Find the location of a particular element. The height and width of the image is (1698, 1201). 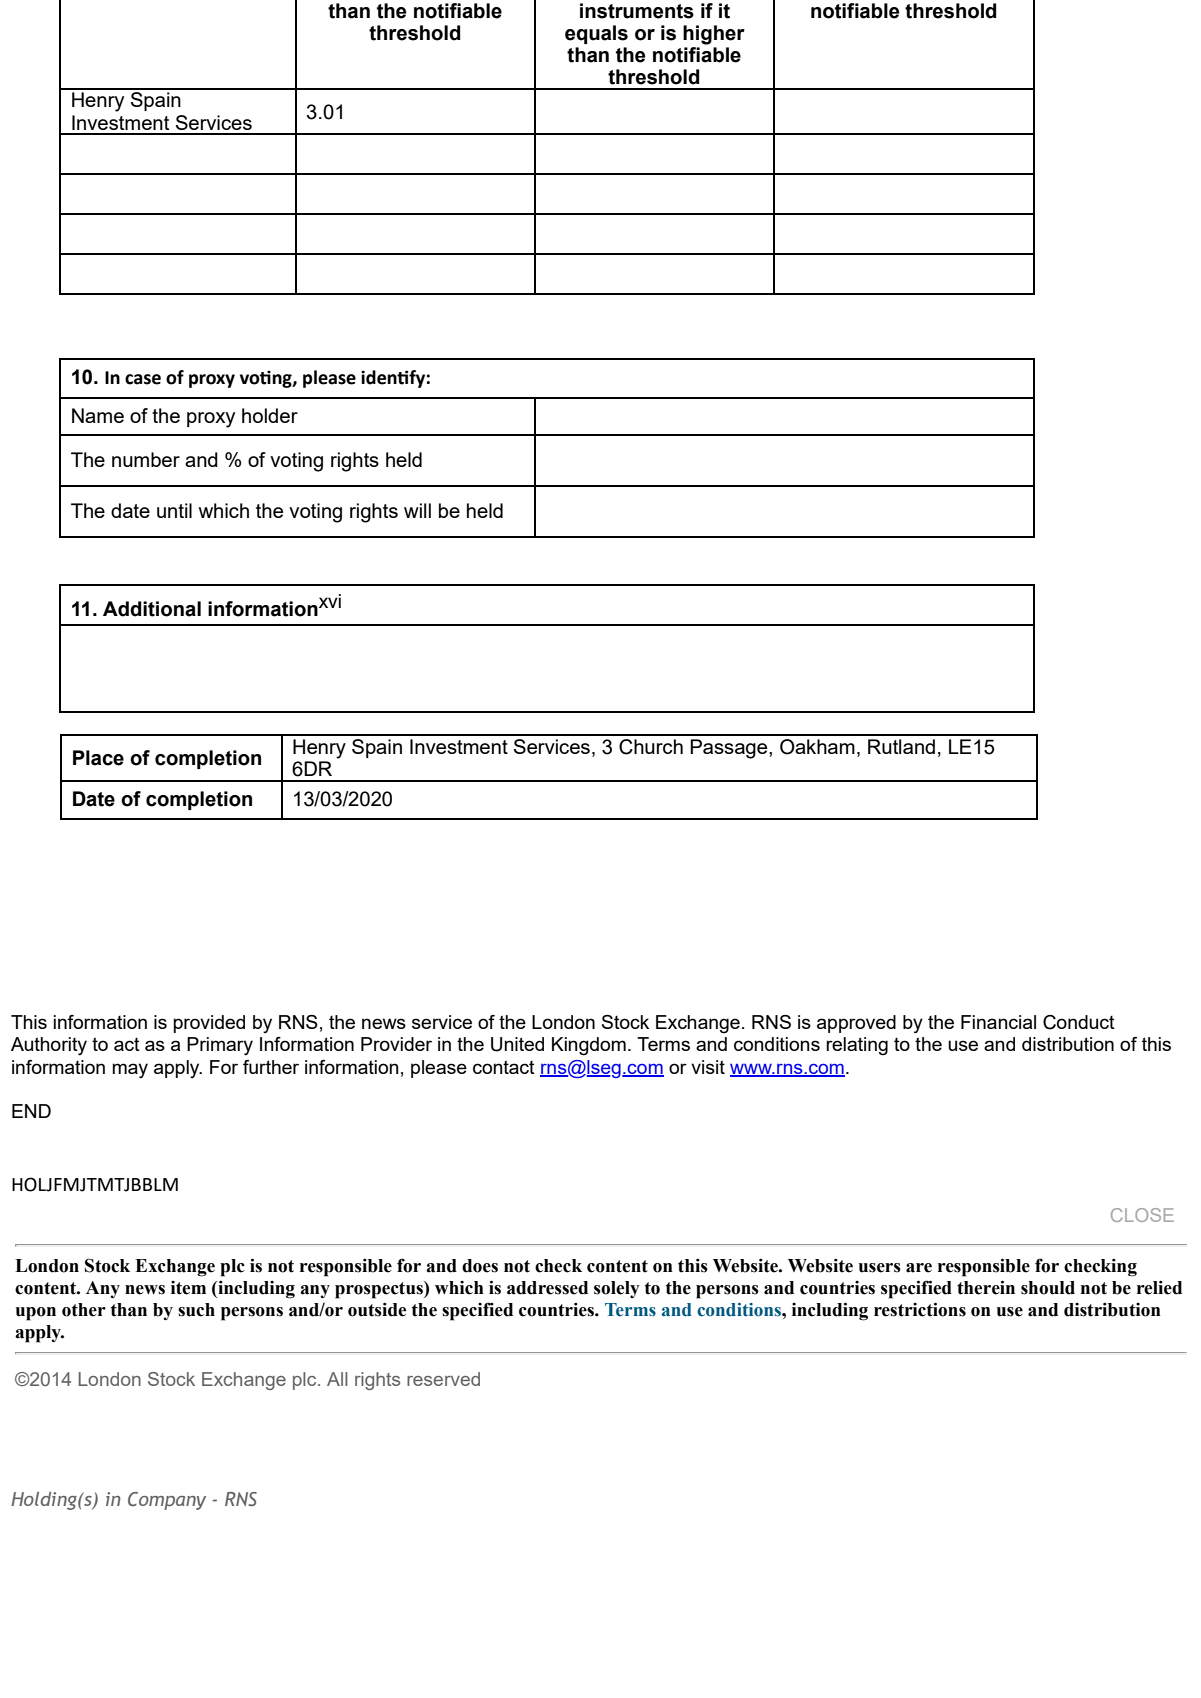

United is located at coordinates (517, 1044).
